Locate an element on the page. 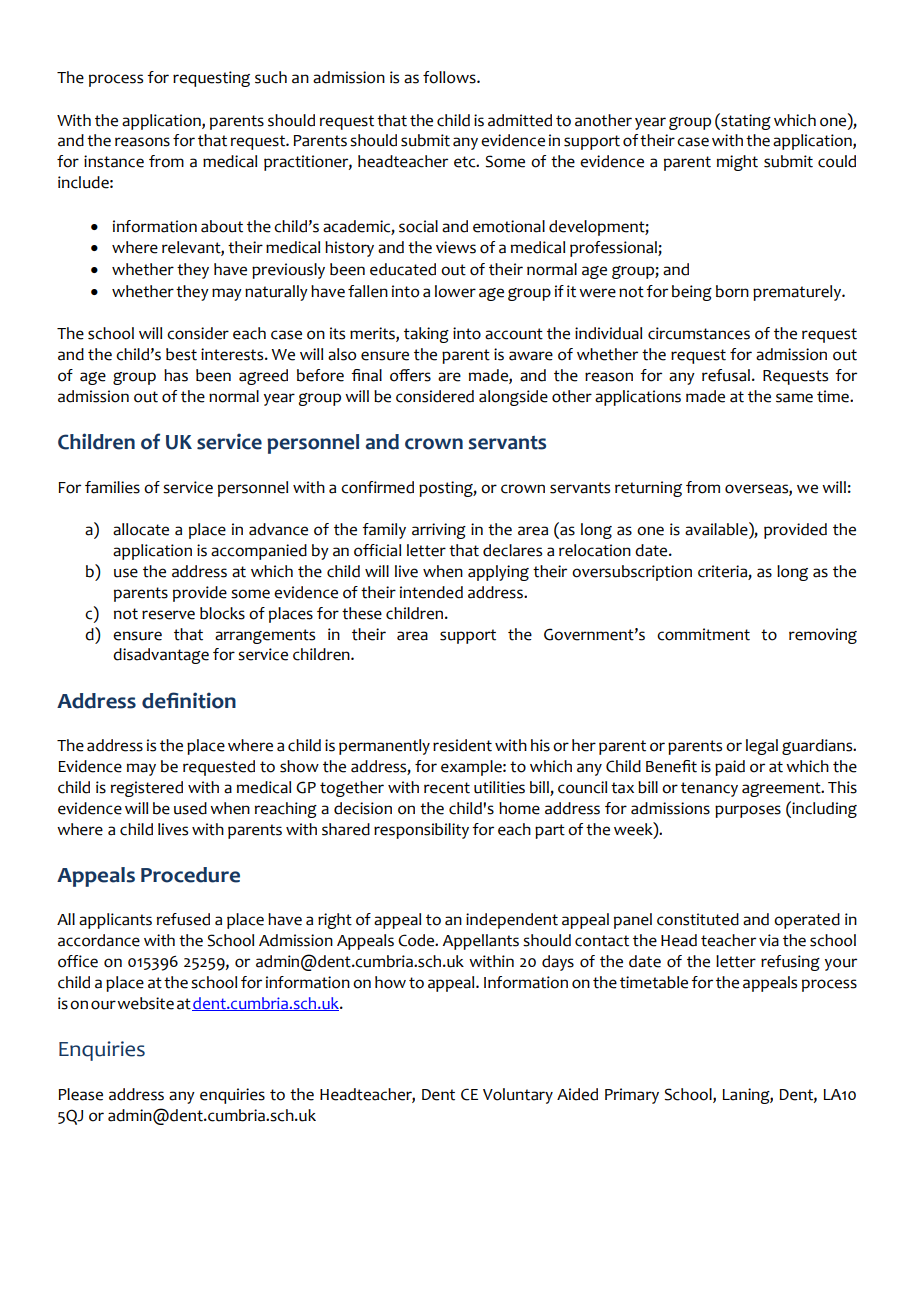 This image has width=924, height=1307. has is located at coordinates (176, 375).
